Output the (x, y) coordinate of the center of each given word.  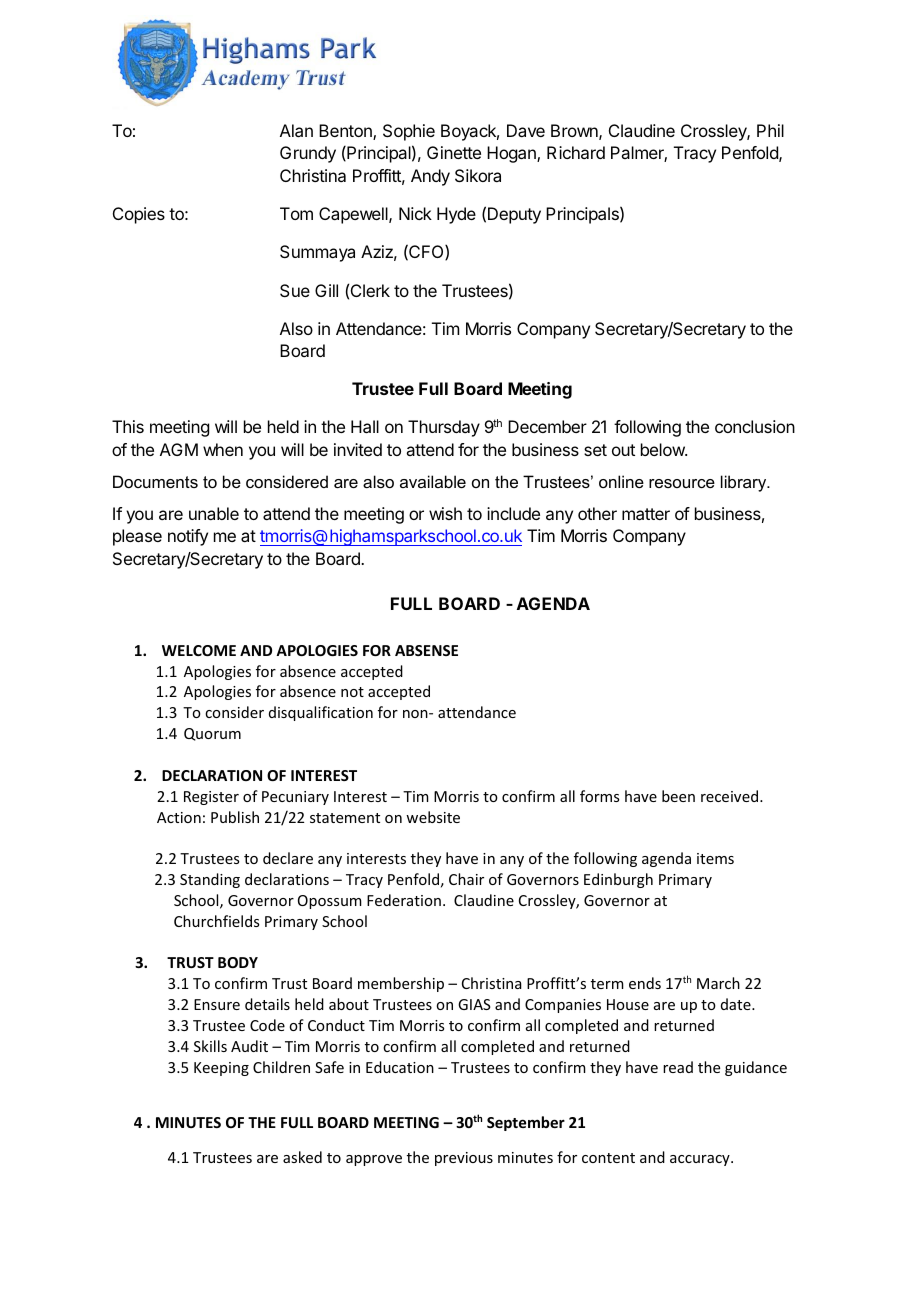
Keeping (221, 1069)
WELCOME (199, 650)
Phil (770, 130)
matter (646, 514)
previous (464, 1159)
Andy (430, 177)
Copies (139, 215)
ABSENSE (426, 650)
